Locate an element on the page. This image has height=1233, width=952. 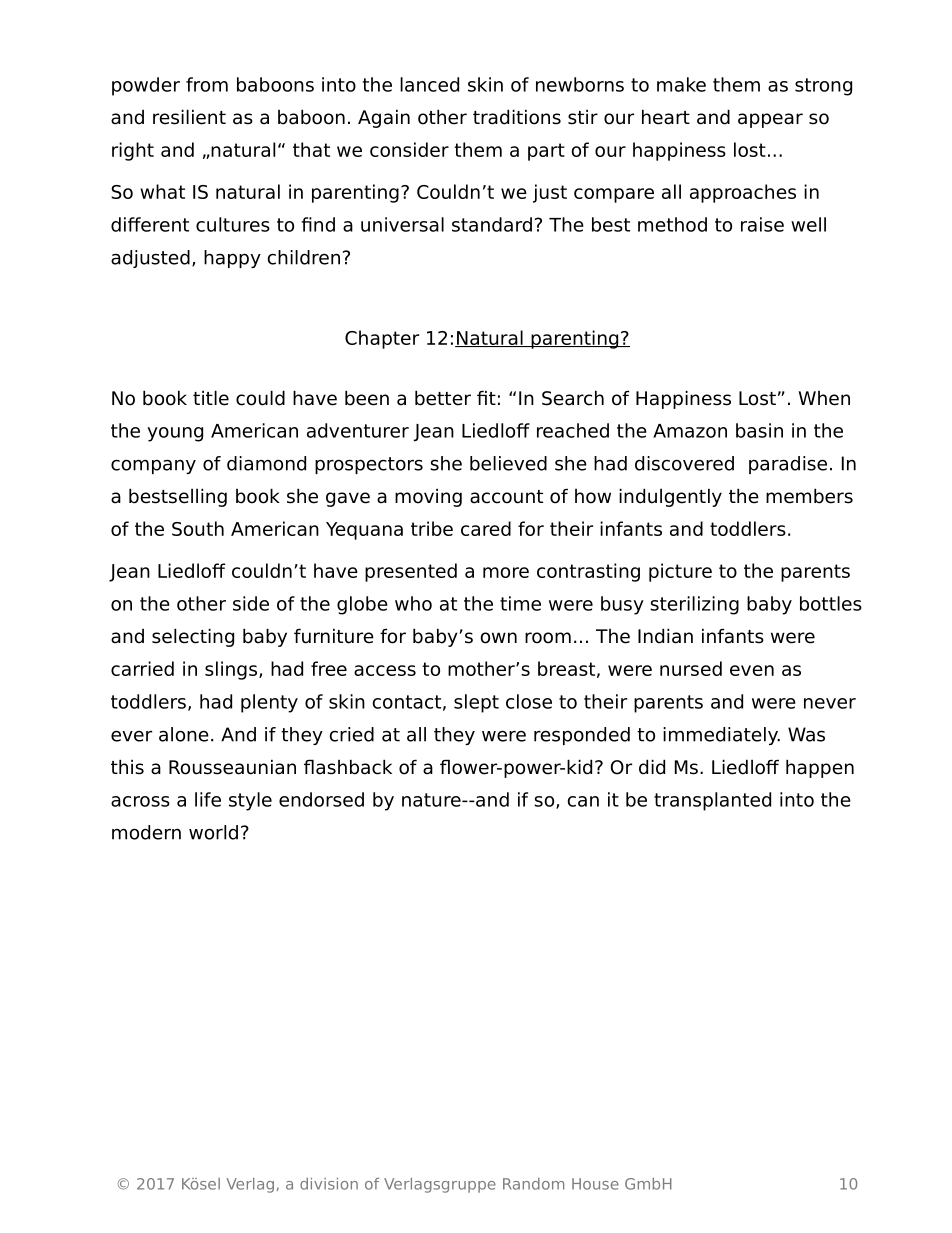
appear is located at coordinates (770, 120).
